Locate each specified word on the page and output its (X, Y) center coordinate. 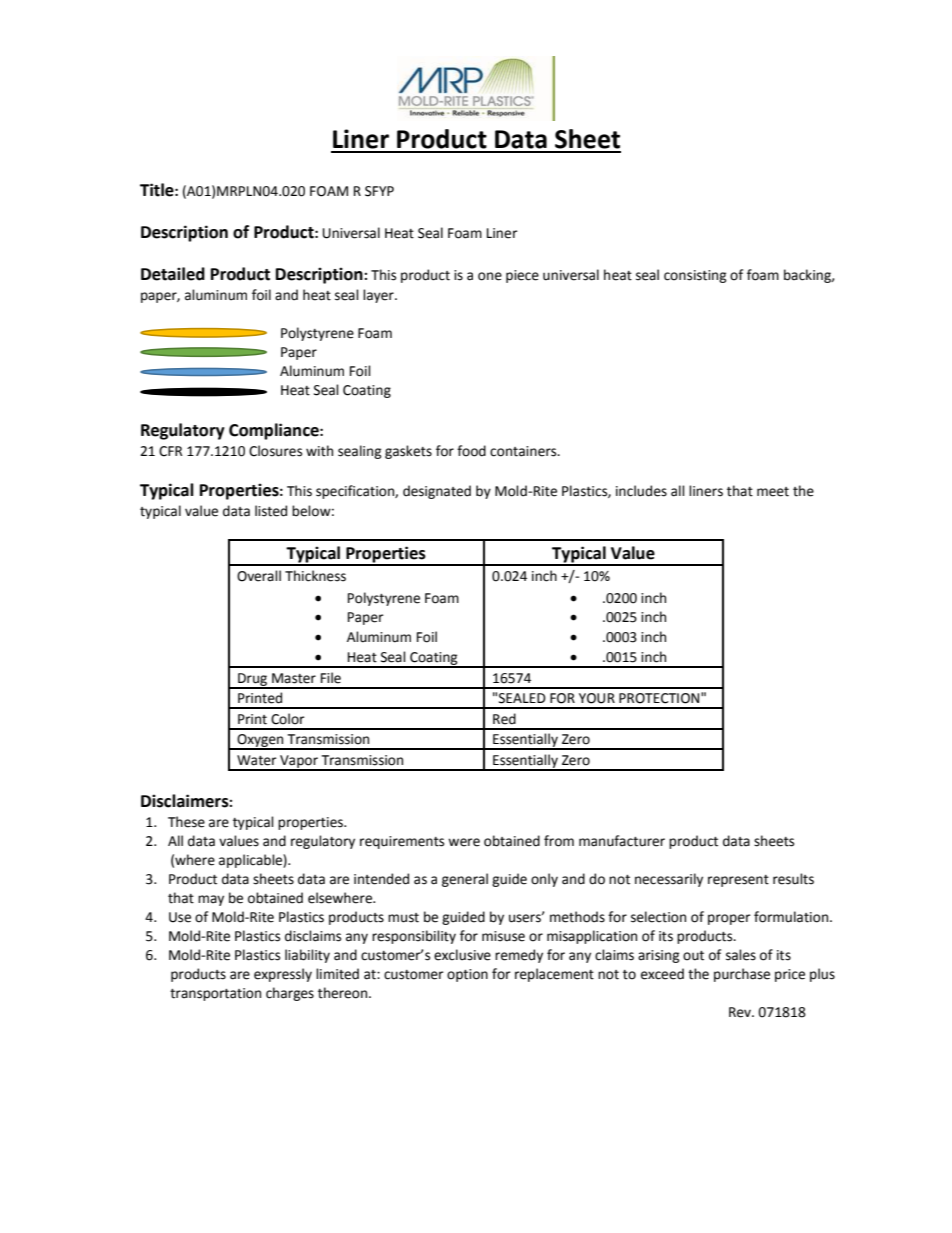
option (467, 975)
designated (437, 492)
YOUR (597, 698)
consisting (695, 276)
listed (271, 511)
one (490, 276)
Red (504, 719)
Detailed (173, 274)
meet (773, 492)
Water (257, 760)
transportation (215, 994)
